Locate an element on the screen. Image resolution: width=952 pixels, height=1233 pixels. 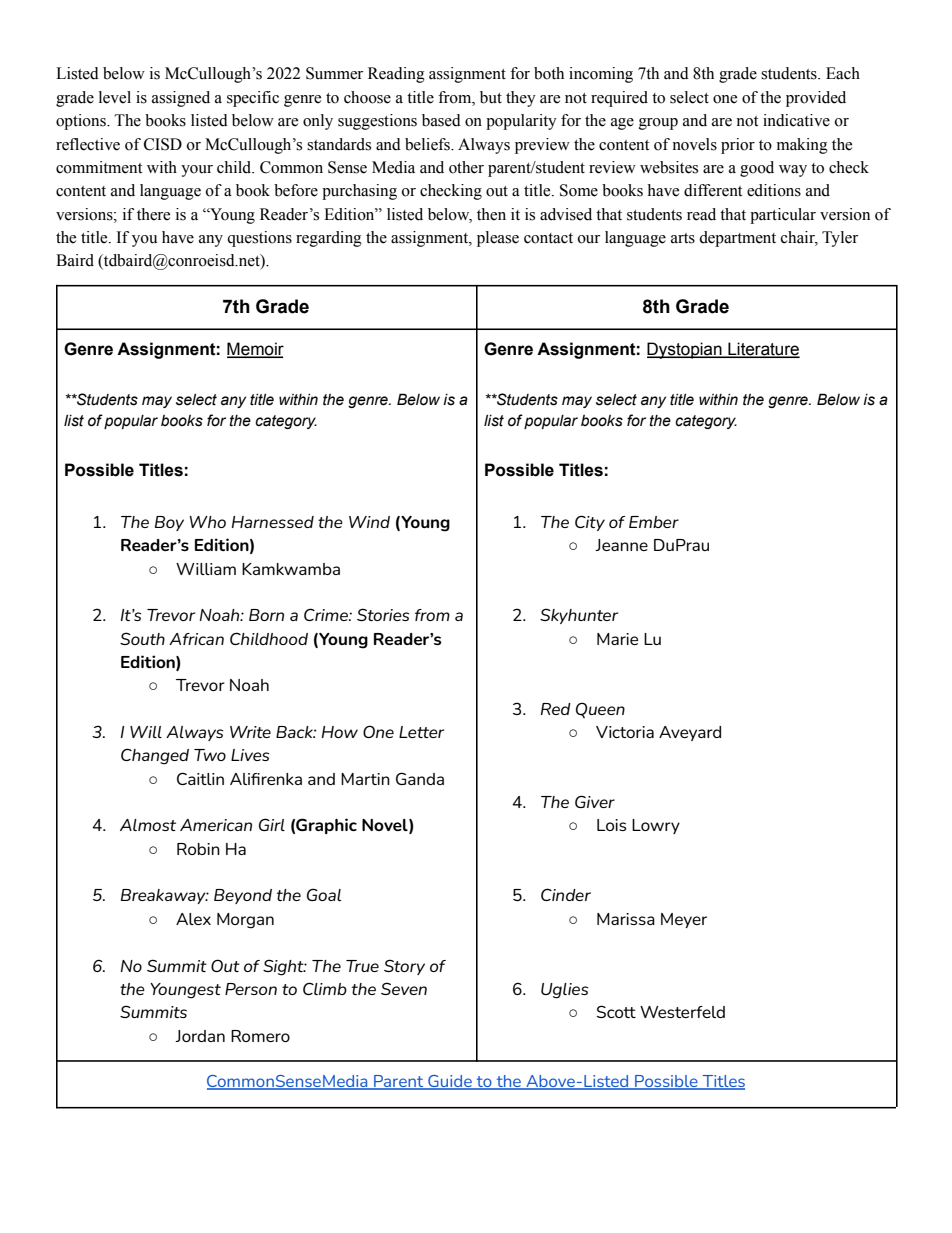
Ember is located at coordinates (654, 522).
